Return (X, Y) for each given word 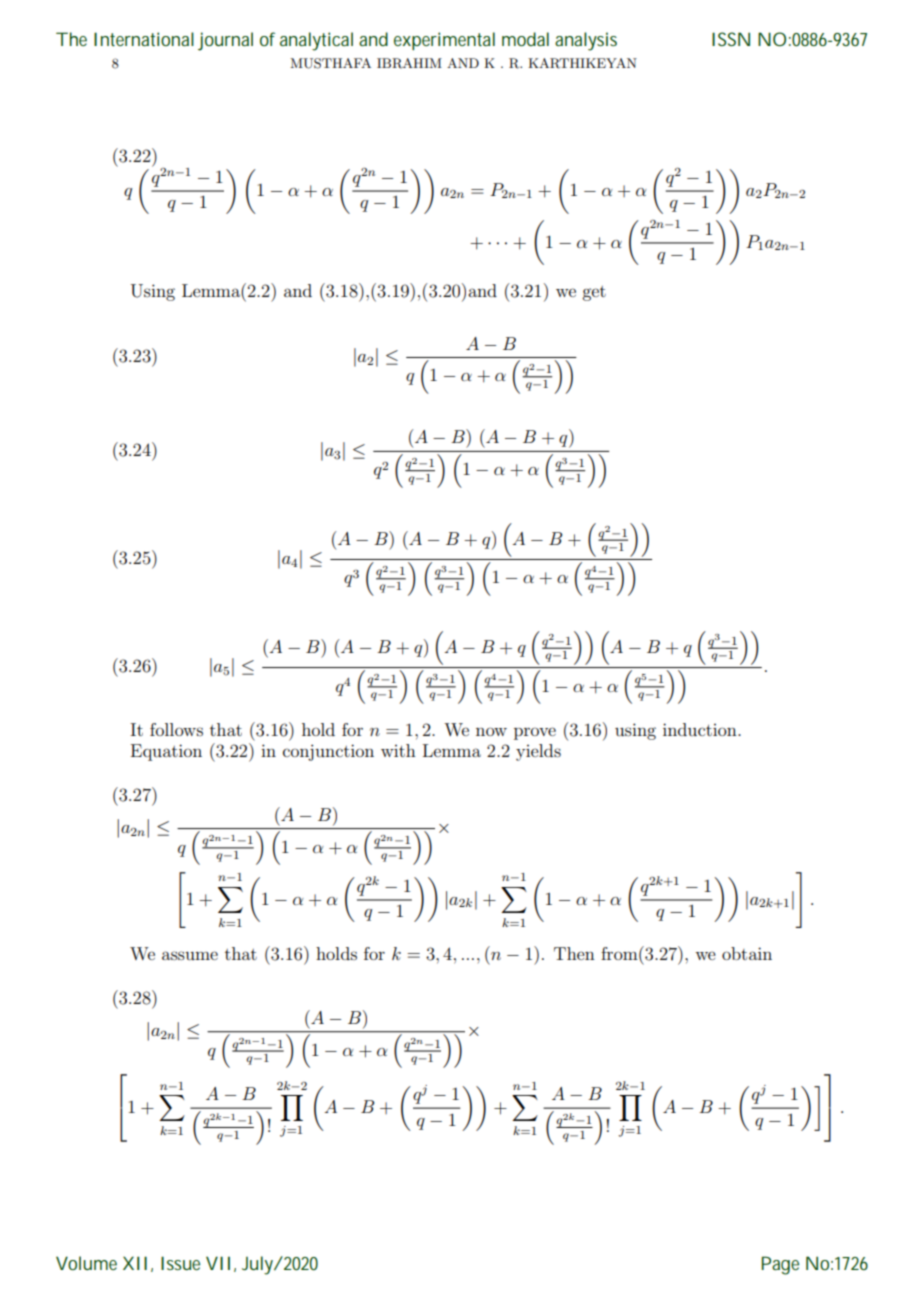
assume (190, 955)
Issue (180, 1263)
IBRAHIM (409, 63)
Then (574, 953)
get (594, 293)
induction (701, 729)
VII (218, 1263)
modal (525, 39)
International (144, 39)
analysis (586, 41)
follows (176, 729)
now (491, 731)
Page (780, 1265)
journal (225, 41)
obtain (747, 953)
